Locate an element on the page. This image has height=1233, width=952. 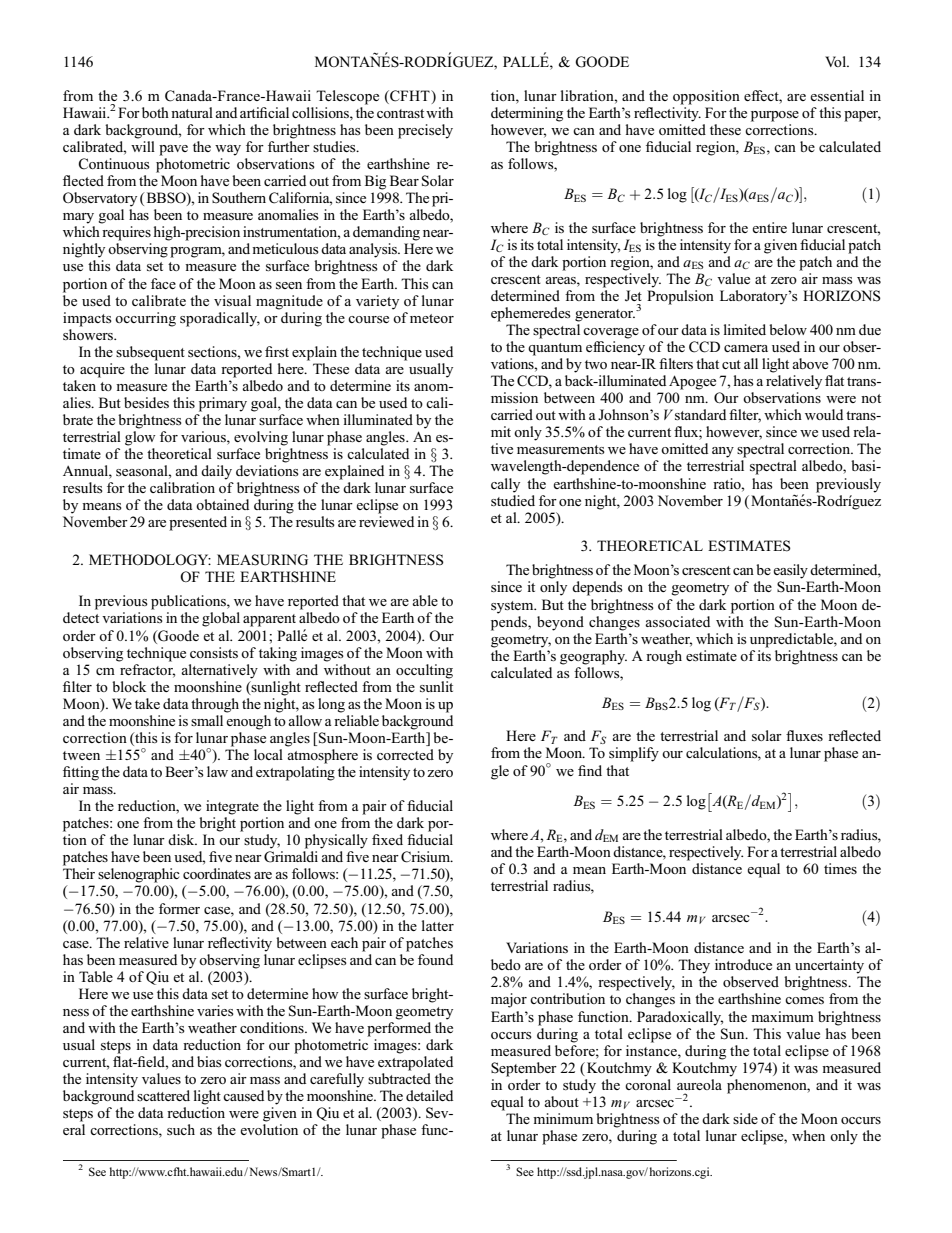
detailed is located at coordinates (429, 1095).
